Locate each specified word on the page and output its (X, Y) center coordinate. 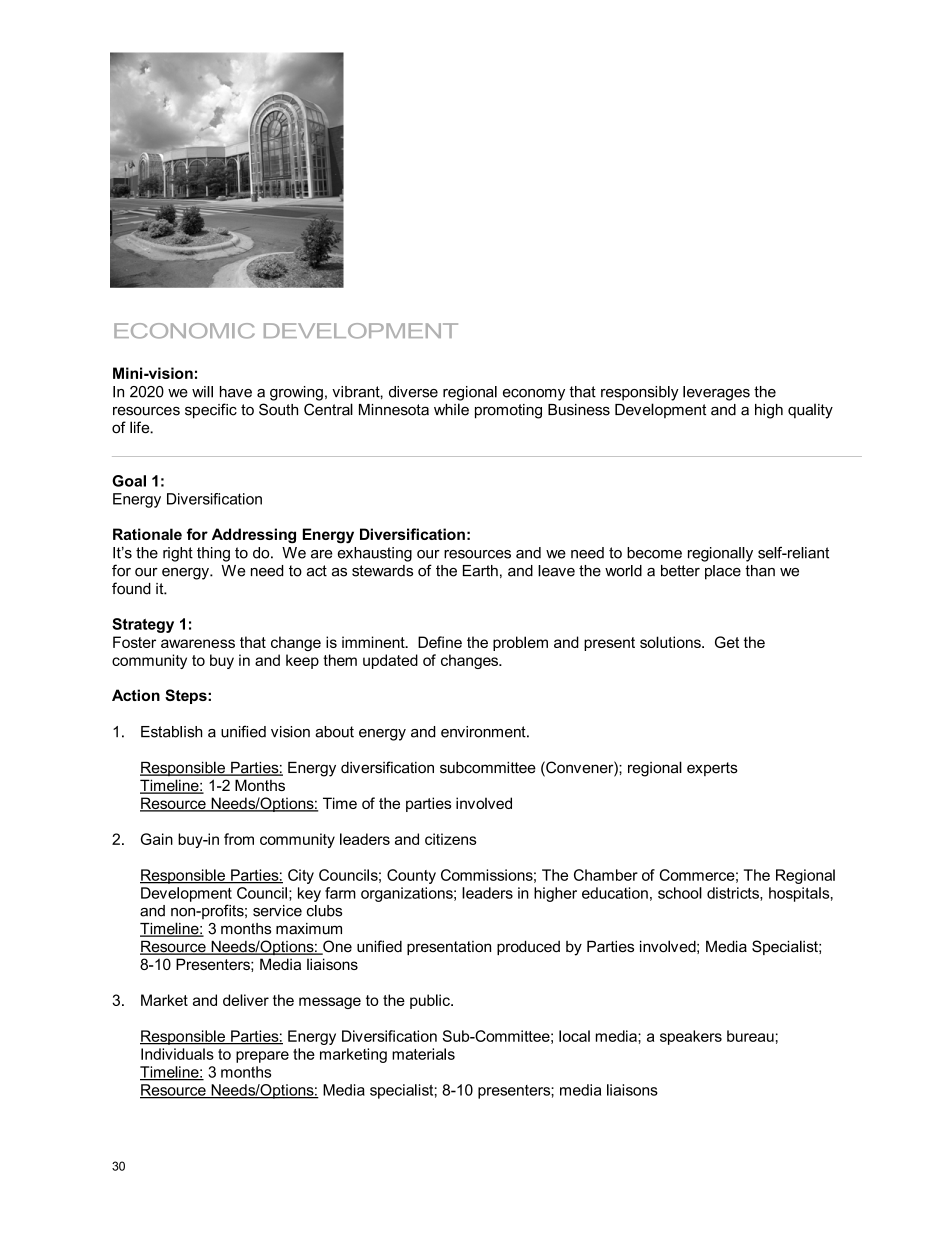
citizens (451, 839)
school (680, 893)
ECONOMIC (184, 331)
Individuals (177, 1054)
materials (423, 1054)
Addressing (254, 536)
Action (136, 695)
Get (727, 642)
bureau (750, 1036)
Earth (480, 571)
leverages (716, 393)
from (239, 839)
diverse (413, 392)
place (723, 572)
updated (390, 661)
